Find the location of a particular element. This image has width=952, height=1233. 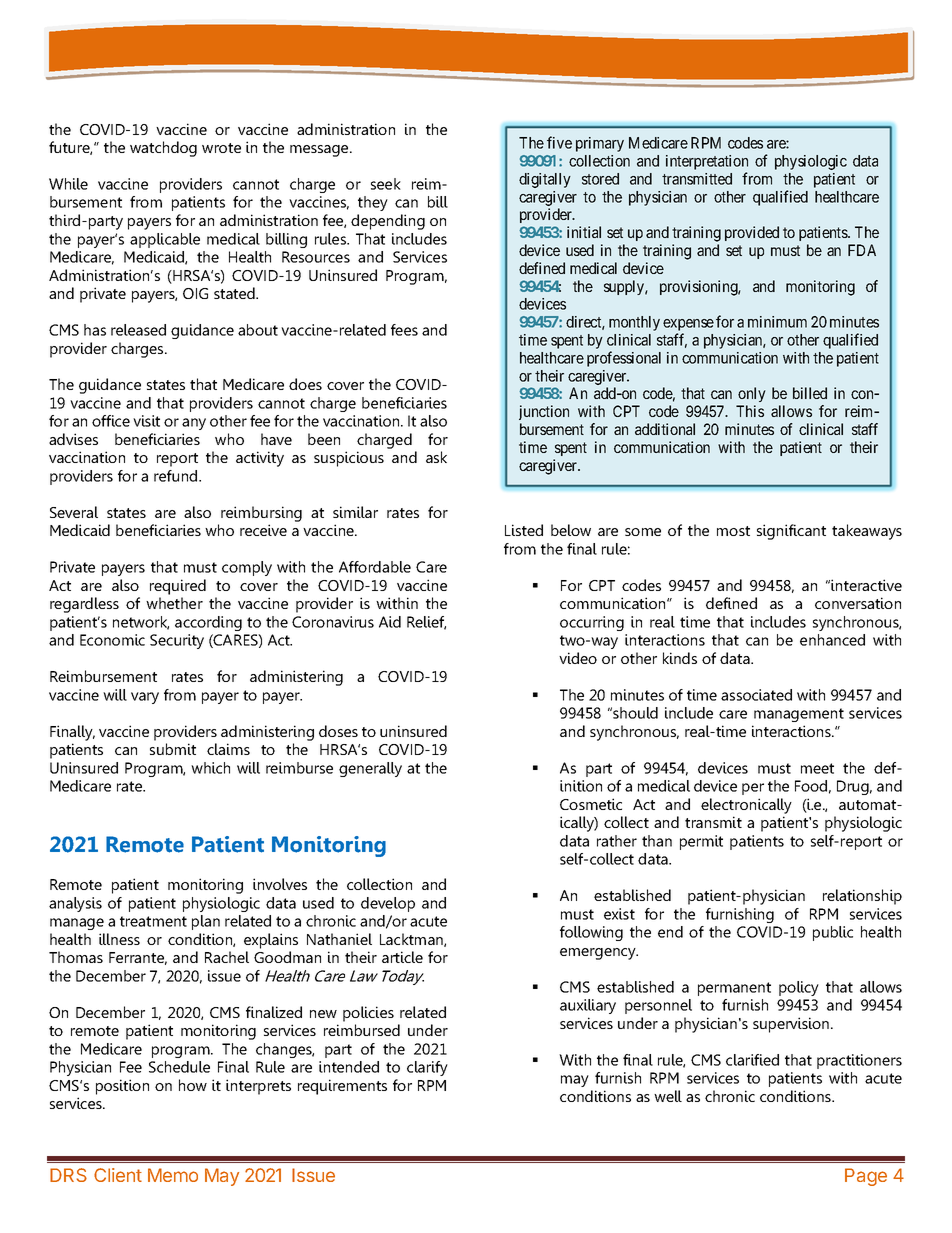

ask is located at coordinates (436, 457).
